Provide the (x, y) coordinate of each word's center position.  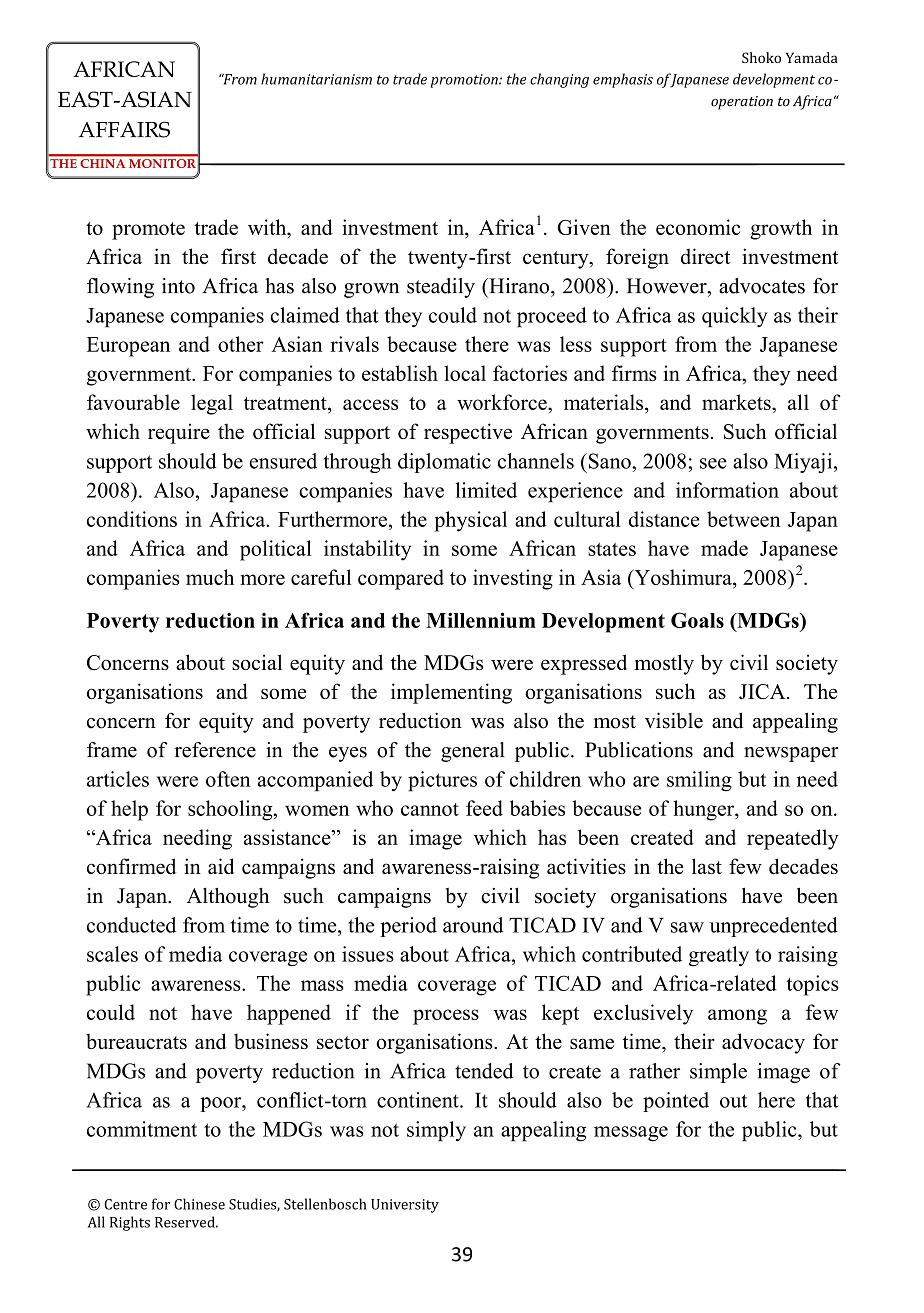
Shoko (761, 57)
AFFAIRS (124, 129)
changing (559, 80)
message (631, 1134)
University (405, 1206)
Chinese (199, 1204)
